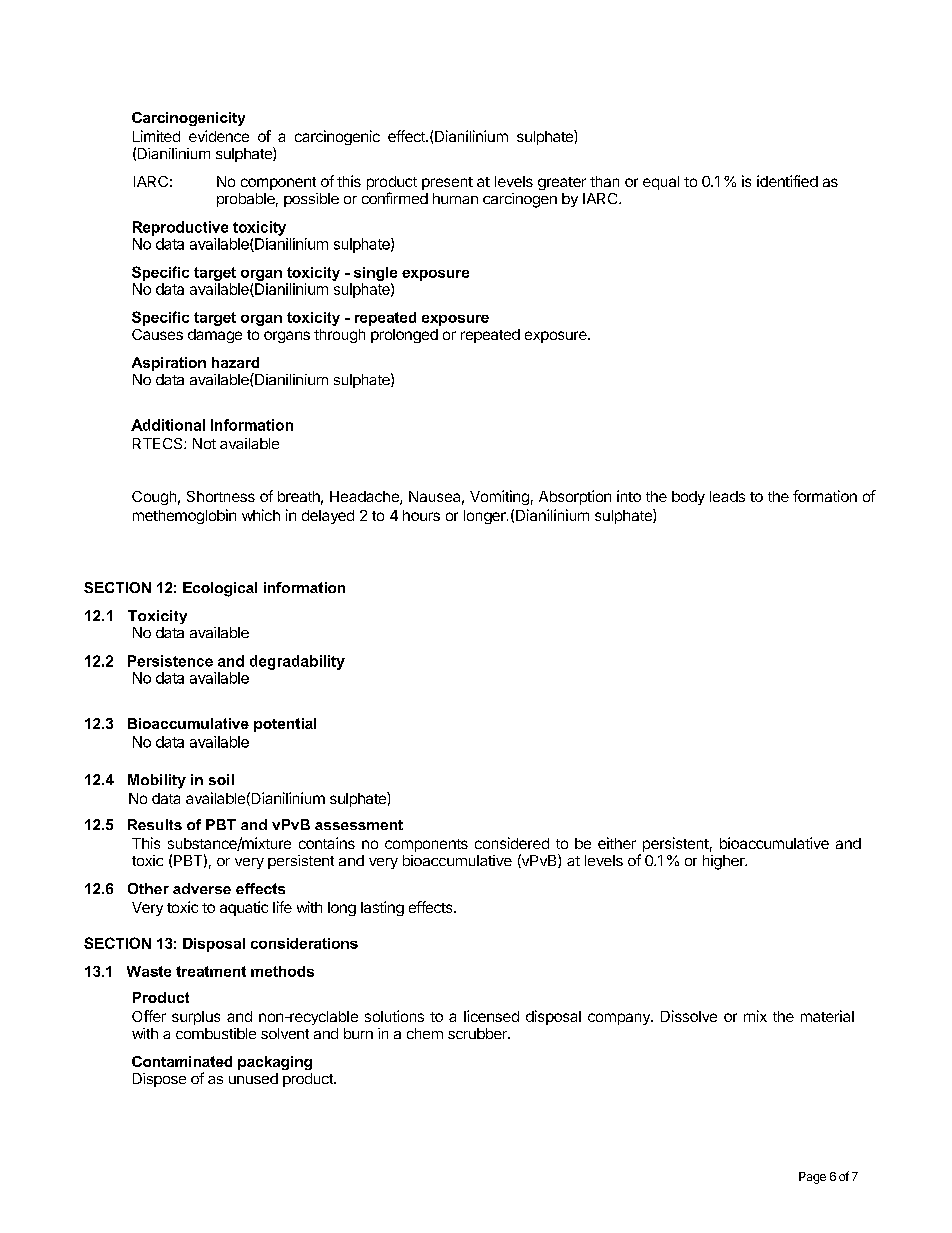 This page has height=1233, width=952. Describe the element at coordinates (421, 515) in the page. I see `hours` at that location.
